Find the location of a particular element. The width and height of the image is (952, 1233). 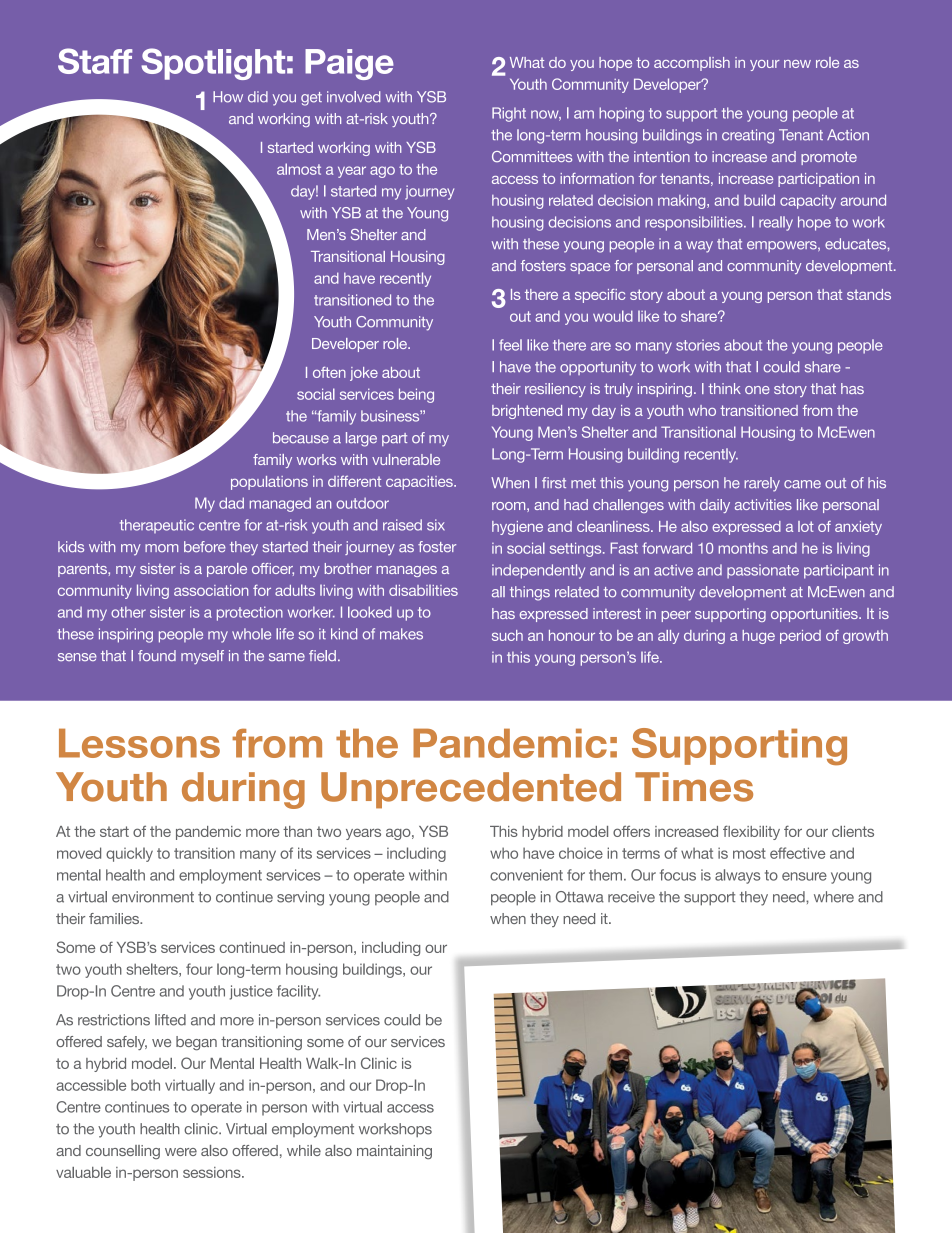

huge is located at coordinates (758, 637).
